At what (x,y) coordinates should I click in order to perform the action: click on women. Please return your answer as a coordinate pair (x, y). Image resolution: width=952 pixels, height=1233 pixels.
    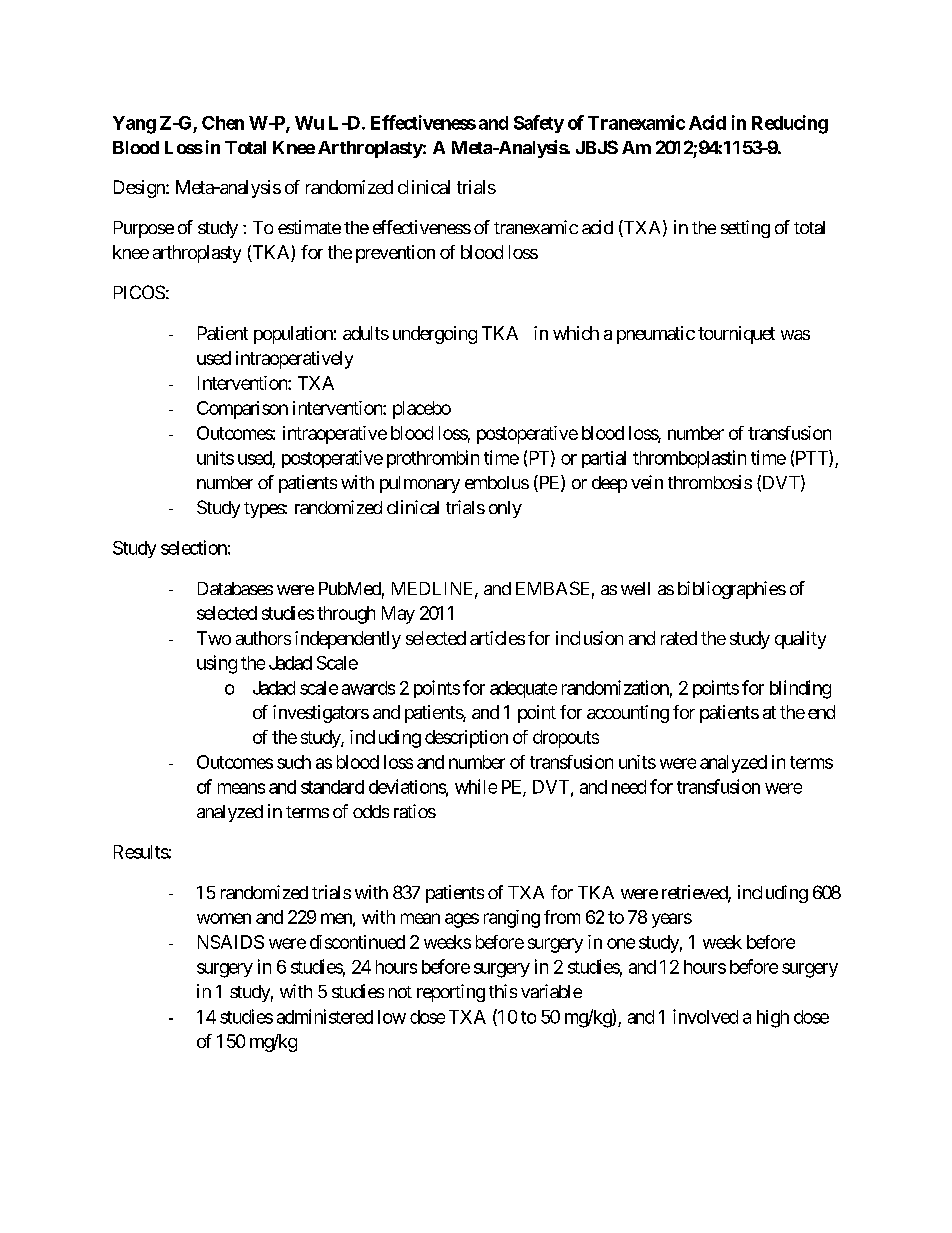
    Looking at the image, I should click on (224, 918).
